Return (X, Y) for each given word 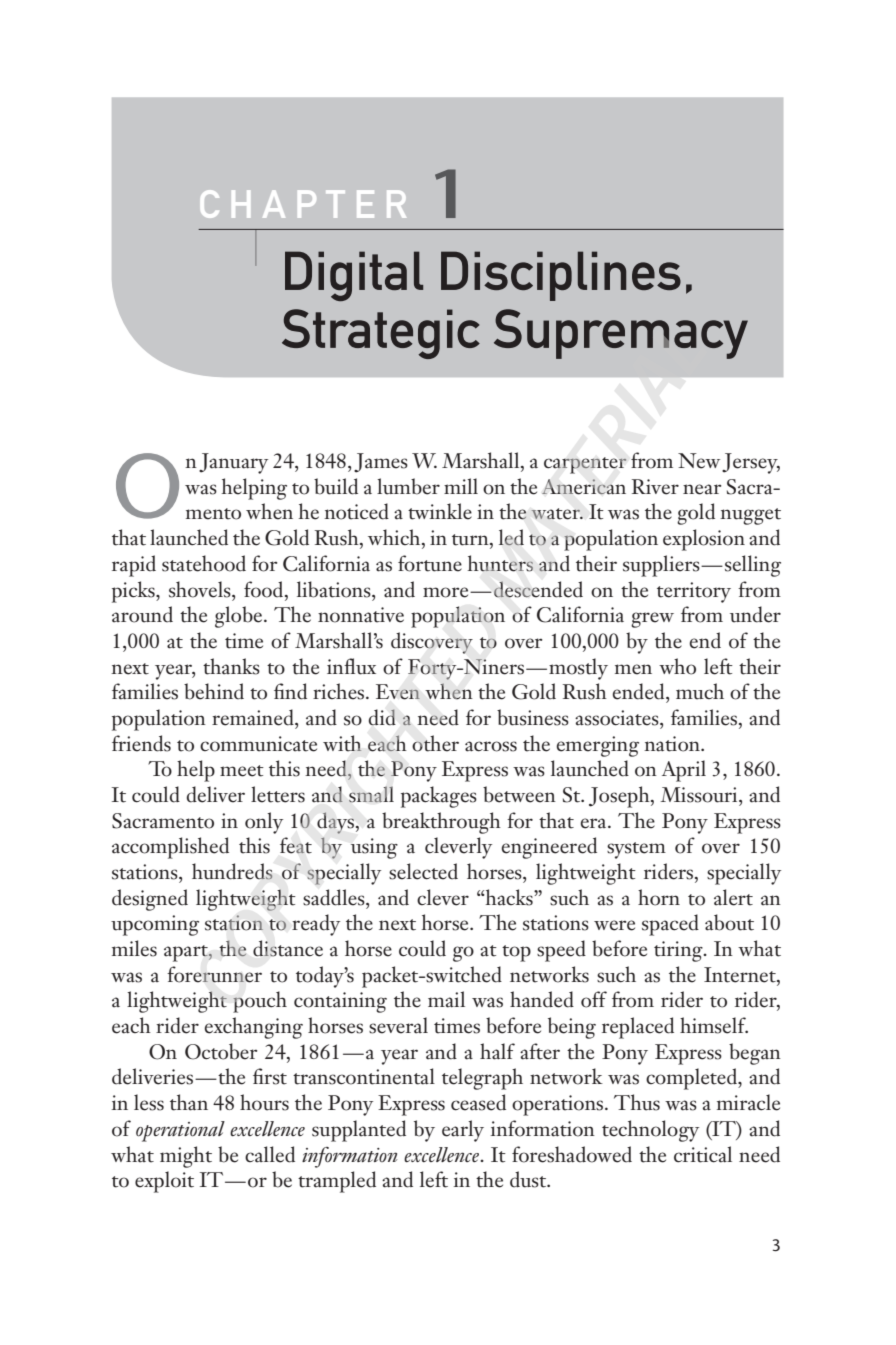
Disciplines (561, 276)
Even (398, 692)
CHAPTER (303, 204)
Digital (354, 276)
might (186, 1157)
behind (214, 691)
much (700, 691)
